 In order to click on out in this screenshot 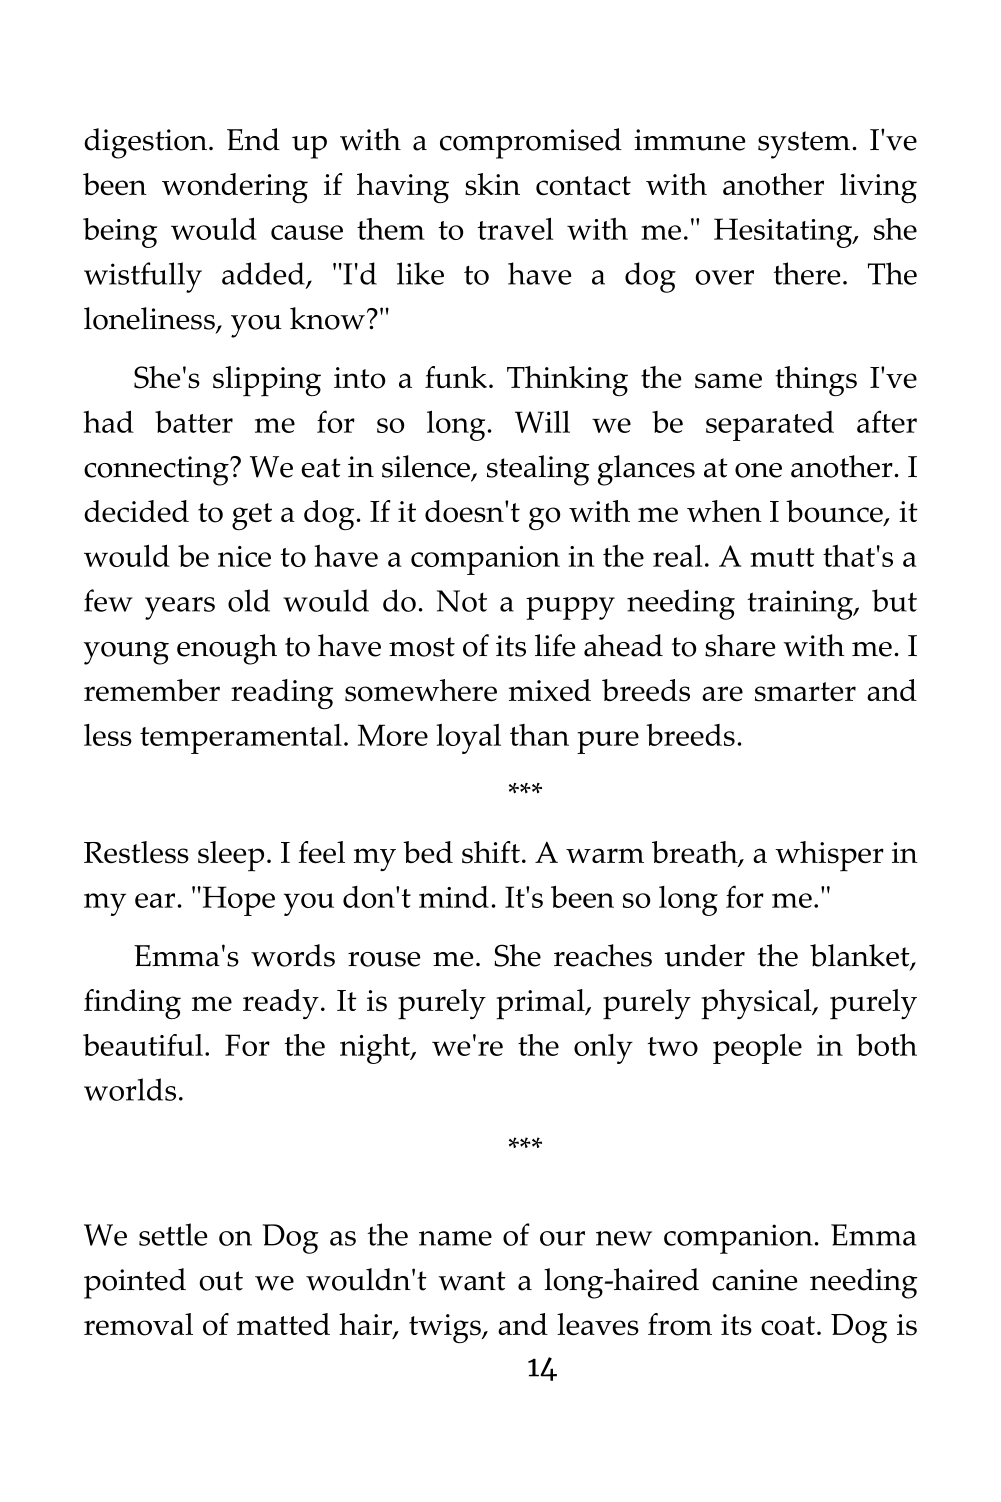, I will do `click(221, 1281)`.
